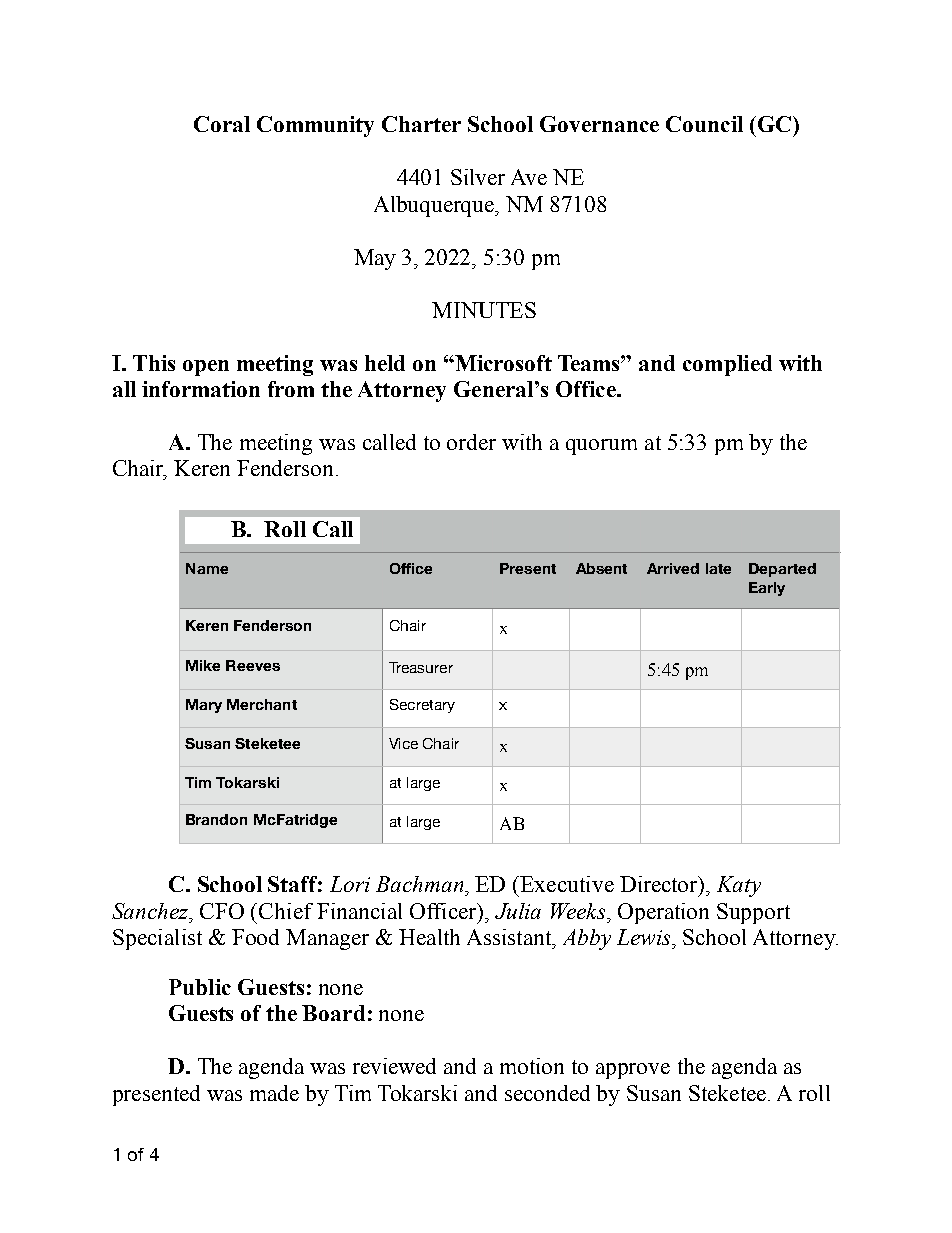 This image has height=1233, width=952. Describe the element at coordinates (718, 568) in the image. I see `late` at that location.
